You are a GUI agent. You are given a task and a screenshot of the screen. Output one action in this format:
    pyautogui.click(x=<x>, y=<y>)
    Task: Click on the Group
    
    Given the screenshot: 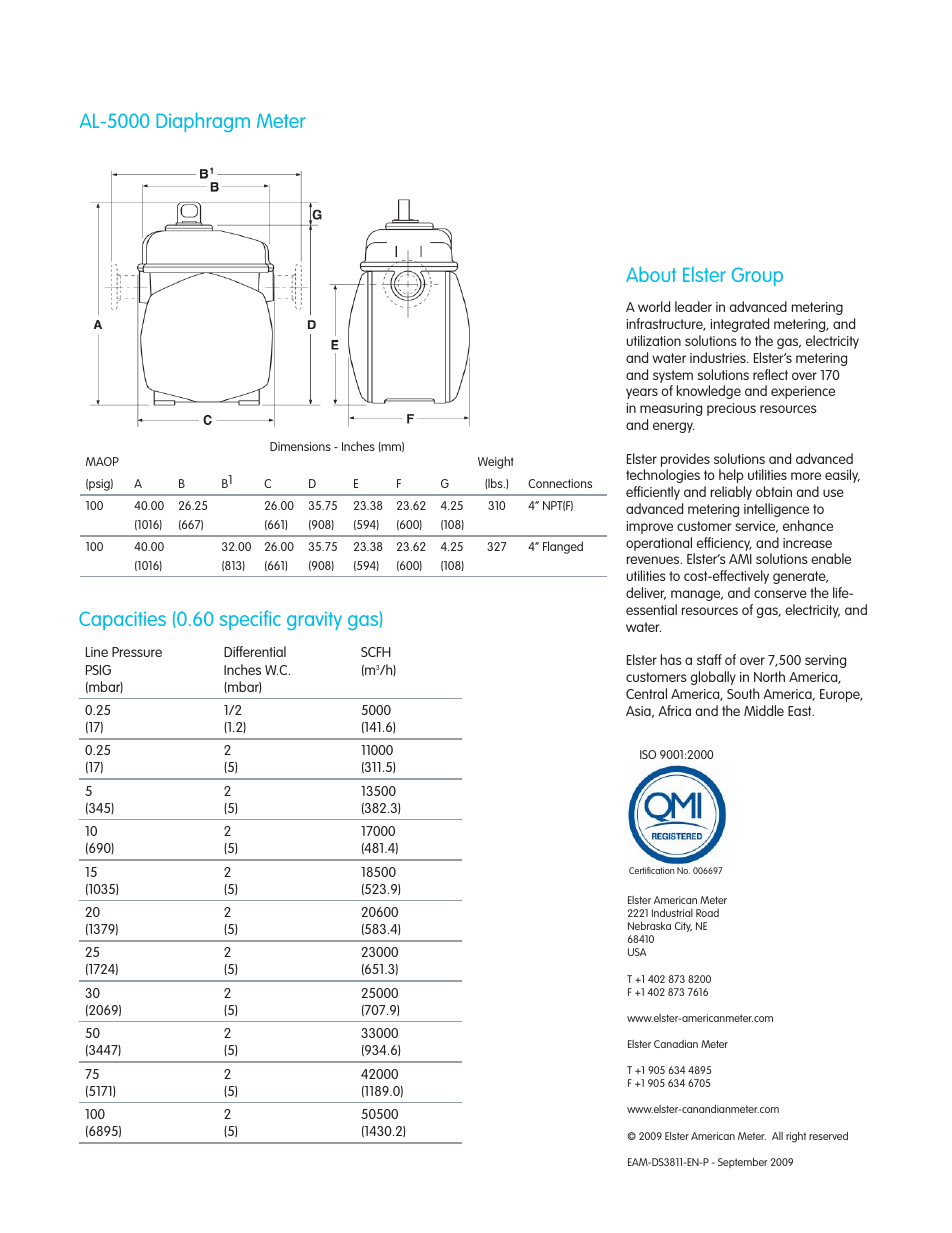 What is the action you would take?
    pyautogui.click(x=757, y=276)
